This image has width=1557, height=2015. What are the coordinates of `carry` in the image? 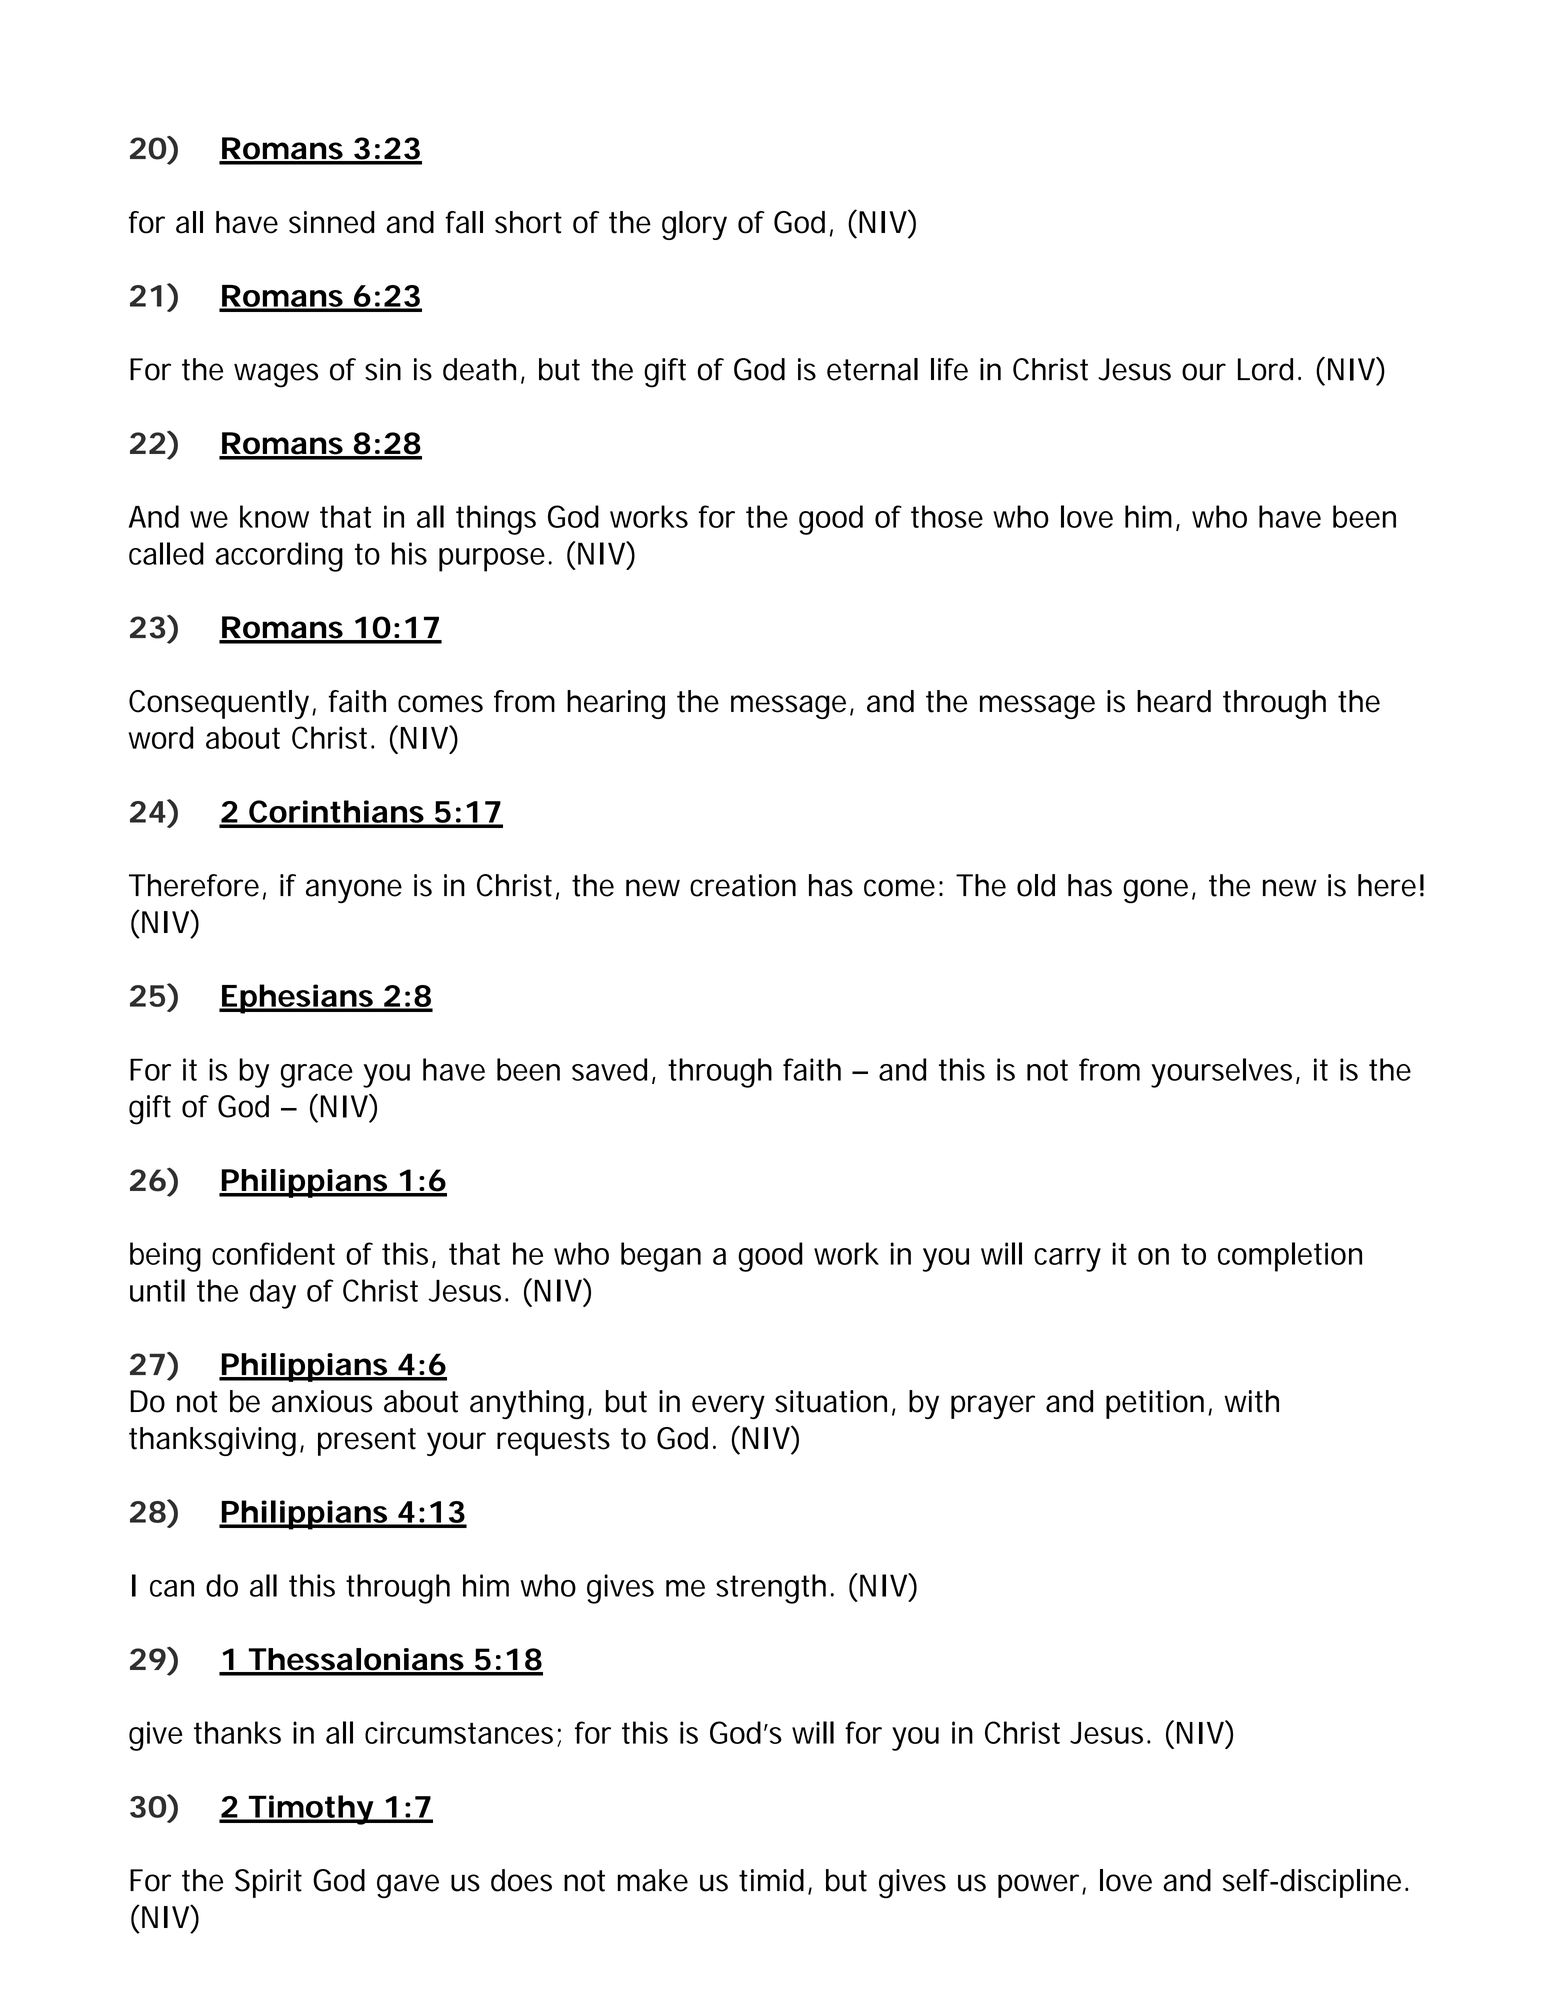 It's located at (1067, 1260).
